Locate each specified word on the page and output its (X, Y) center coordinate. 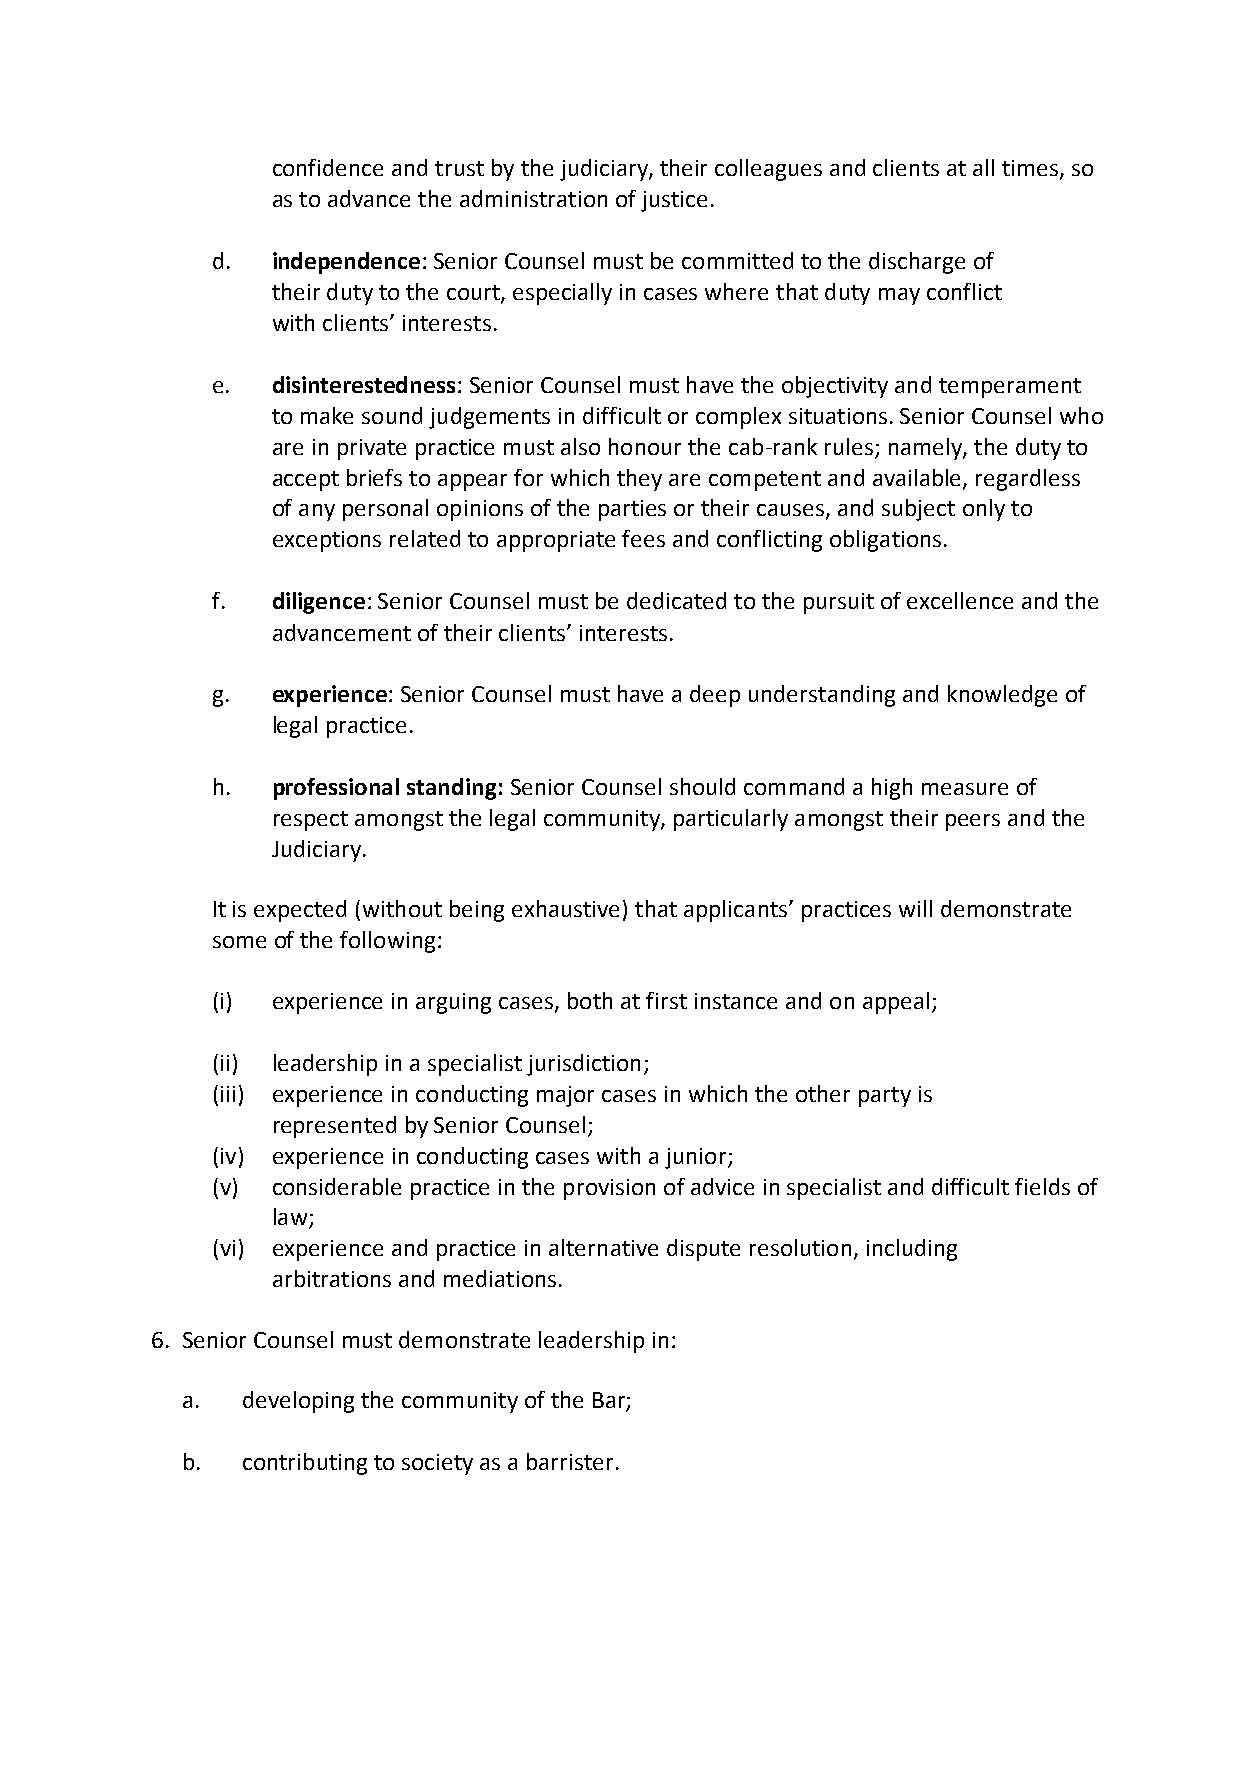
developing (298, 1402)
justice (674, 201)
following (387, 942)
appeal (896, 1003)
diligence (319, 603)
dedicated (676, 600)
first (666, 1000)
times (1030, 168)
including (912, 1250)
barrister (570, 1461)
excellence (960, 600)
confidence (328, 167)
